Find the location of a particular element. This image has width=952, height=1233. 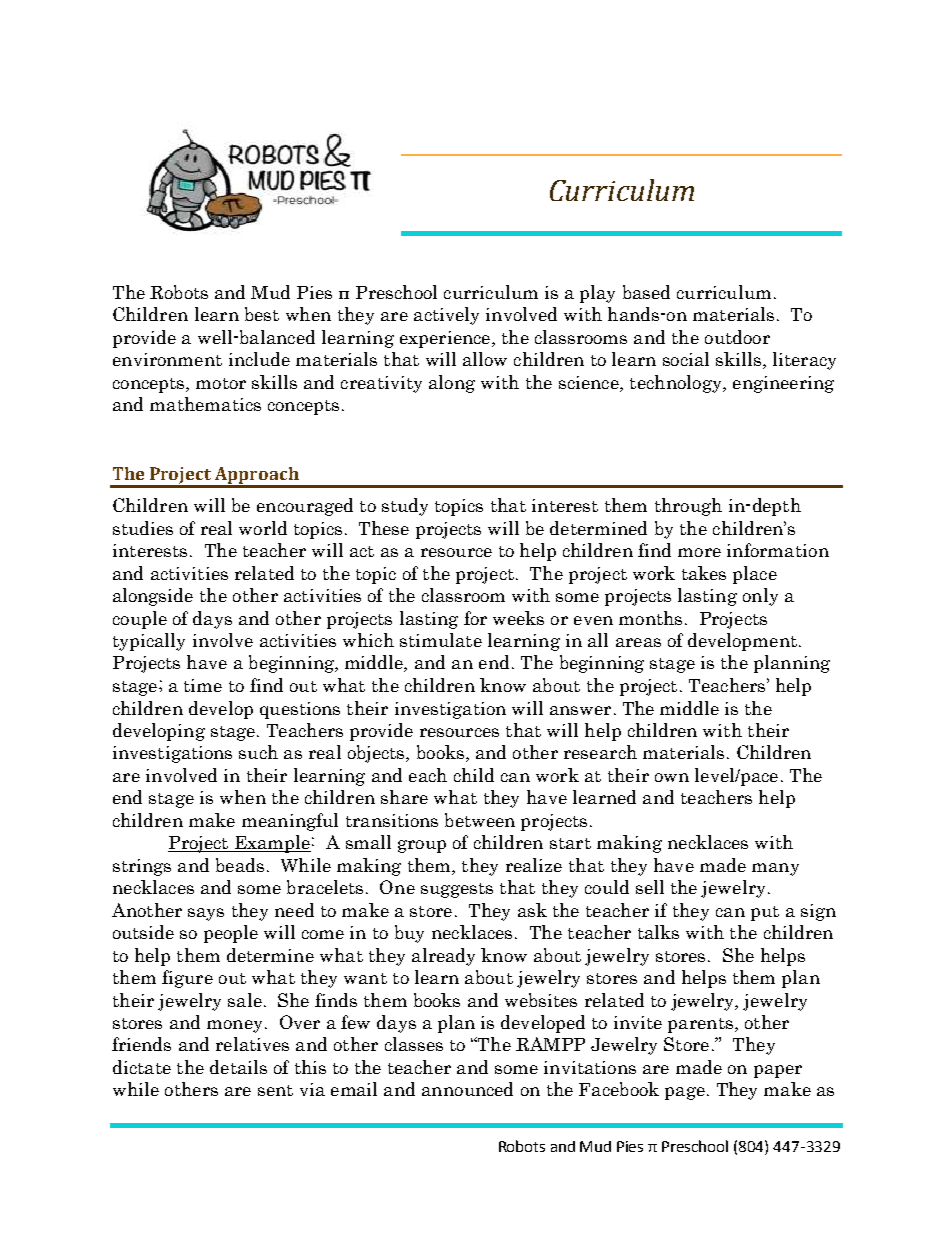

outdoor is located at coordinates (737, 337).
